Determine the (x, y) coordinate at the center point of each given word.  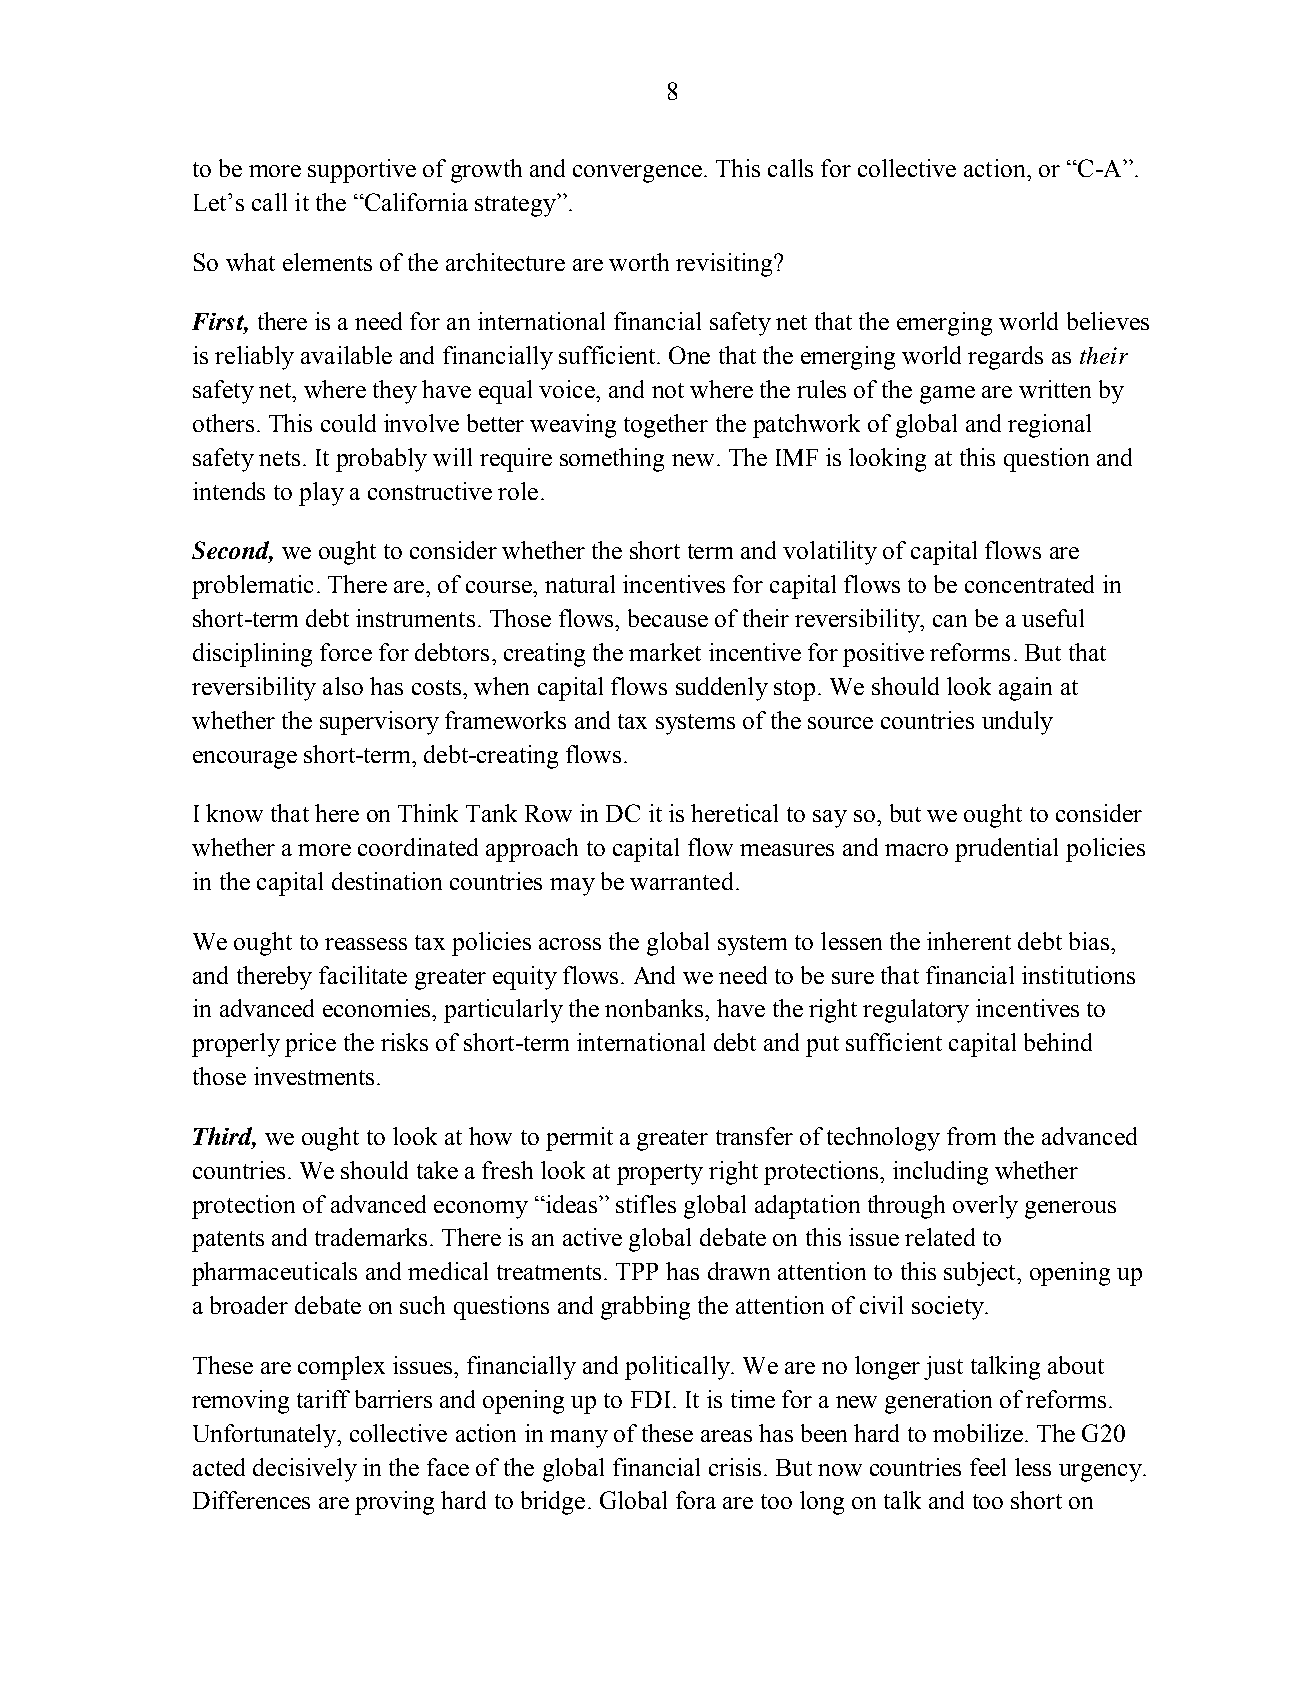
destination (387, 881)
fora (696, 1500)
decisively (305, 1470)
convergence (637, 174)
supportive (362, 171)
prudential (1006, 850)
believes (1108, 321)
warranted (681, 881)
